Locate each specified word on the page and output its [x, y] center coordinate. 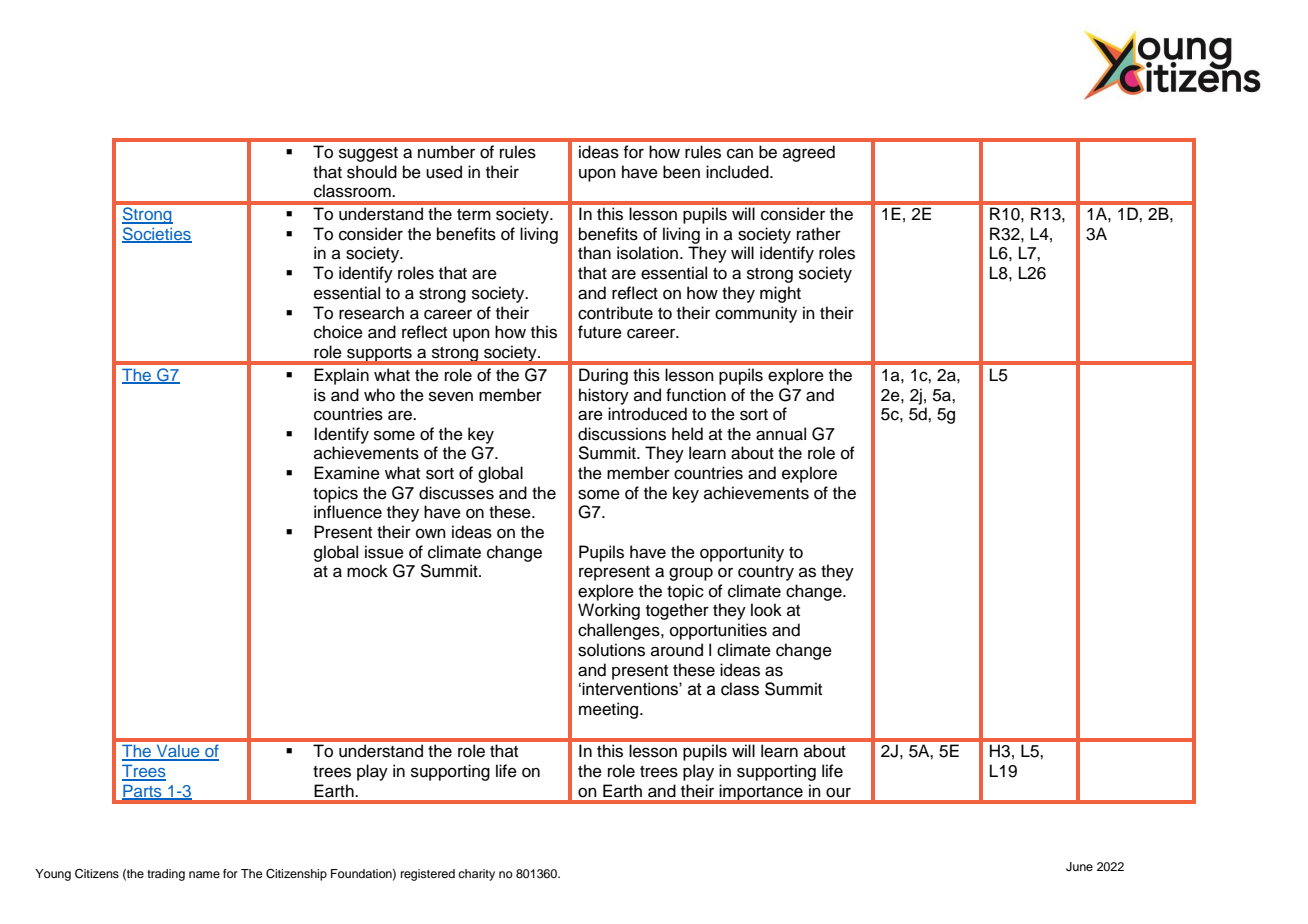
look [766, 610]
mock [367, 571]
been [681, 172]
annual [781, 434]
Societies [157, 235]
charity [476, 875]
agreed [809, 153]
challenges [620, 631]
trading [166, 875]
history [604, 396]
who [379, 395]
